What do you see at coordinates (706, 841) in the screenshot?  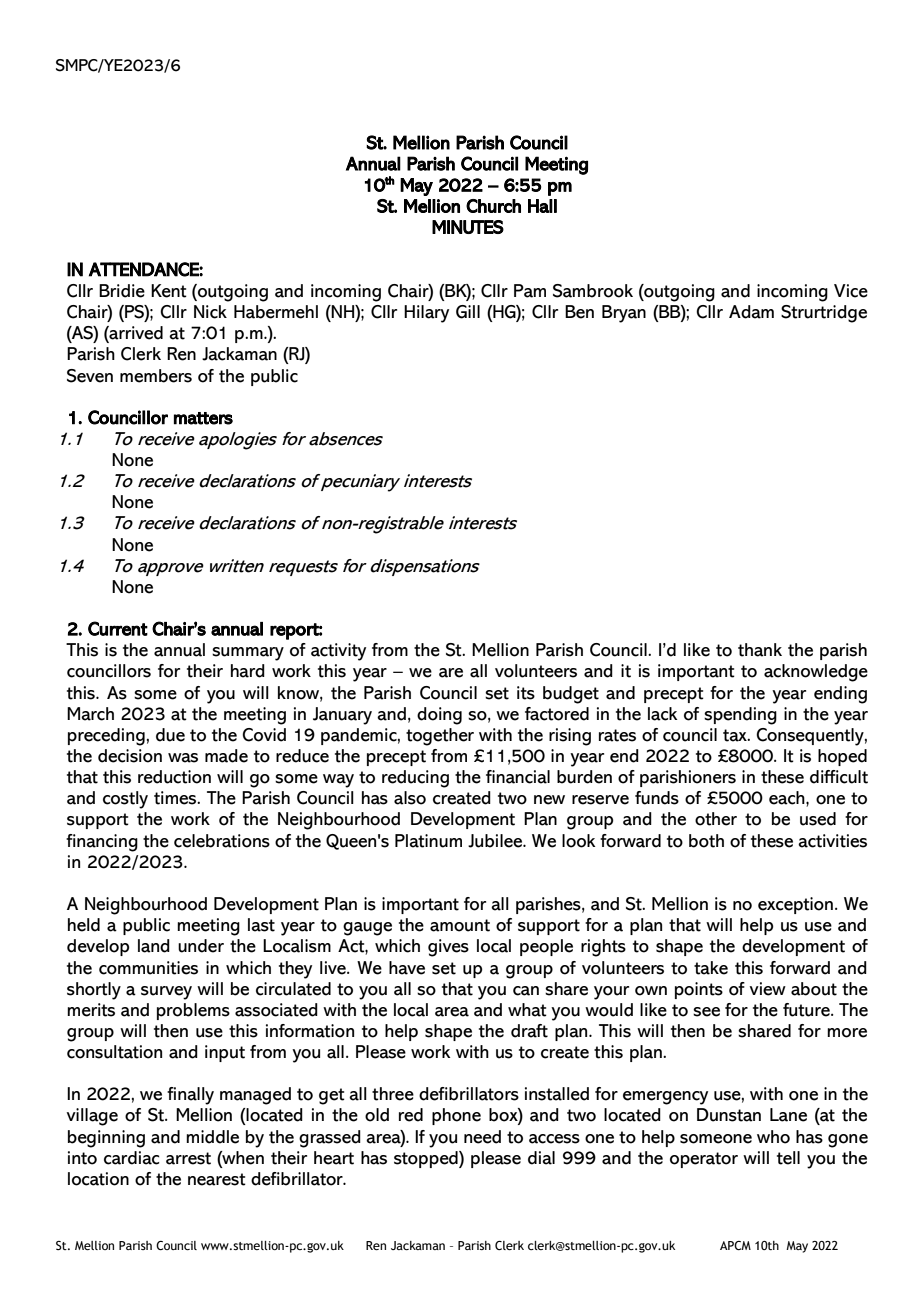 I see `both` at bounding box center [706, 841].
